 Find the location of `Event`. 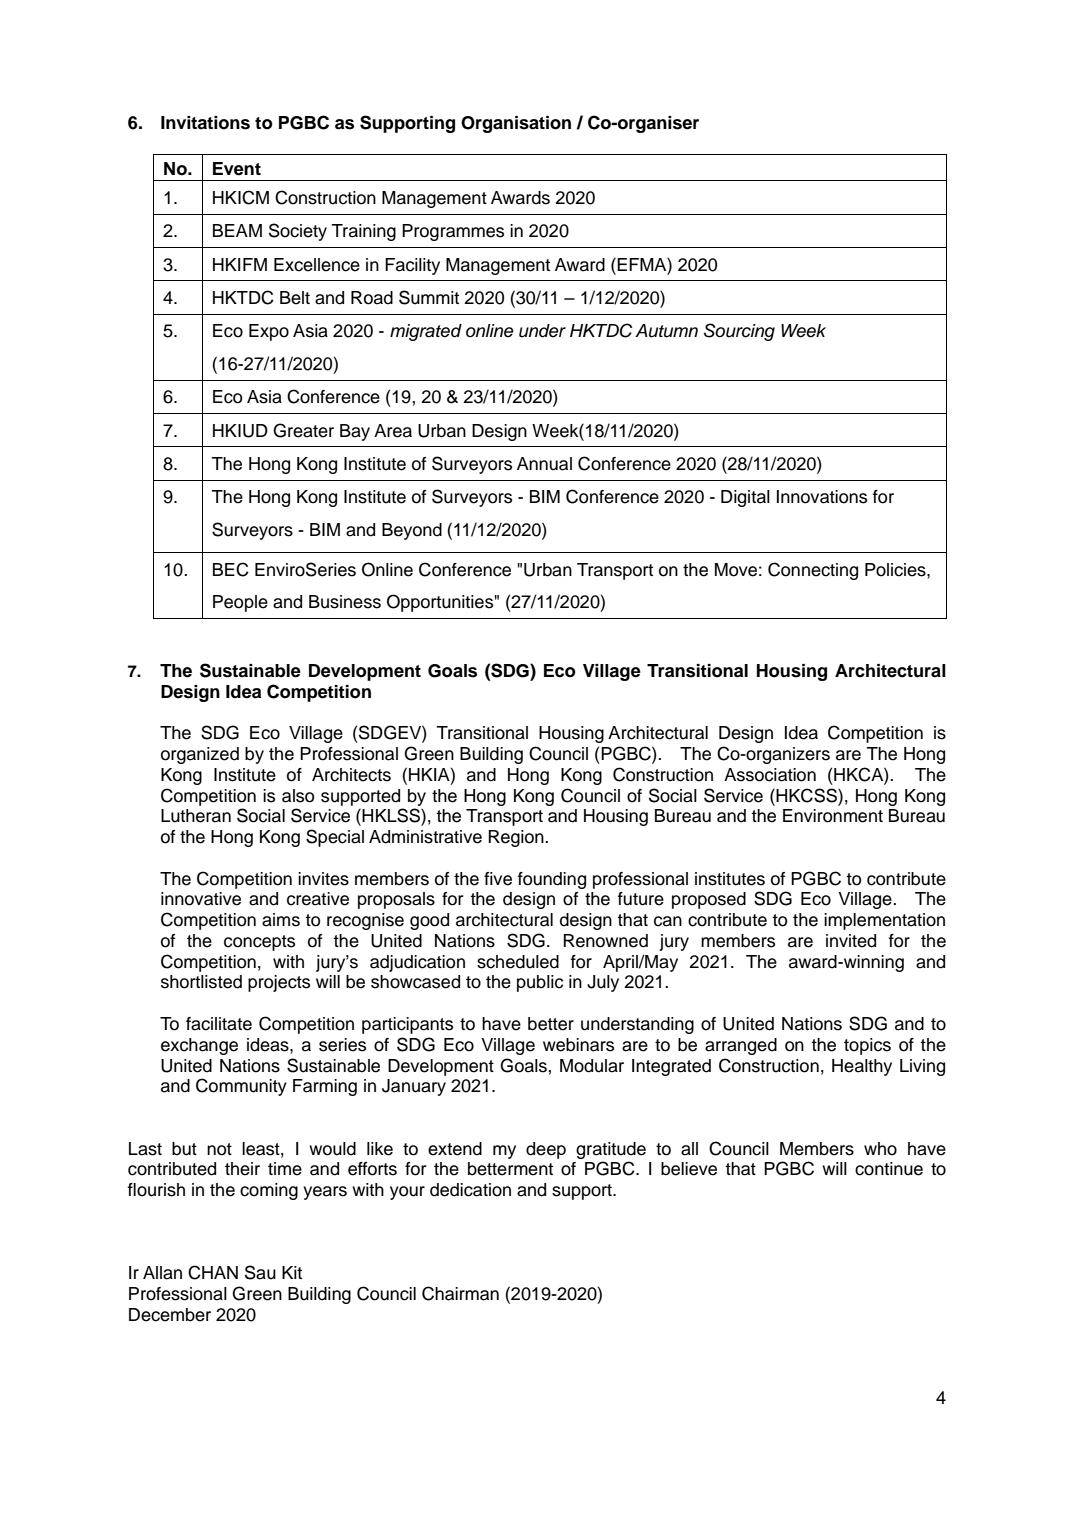

Event is located at coordinates (237, 169).
